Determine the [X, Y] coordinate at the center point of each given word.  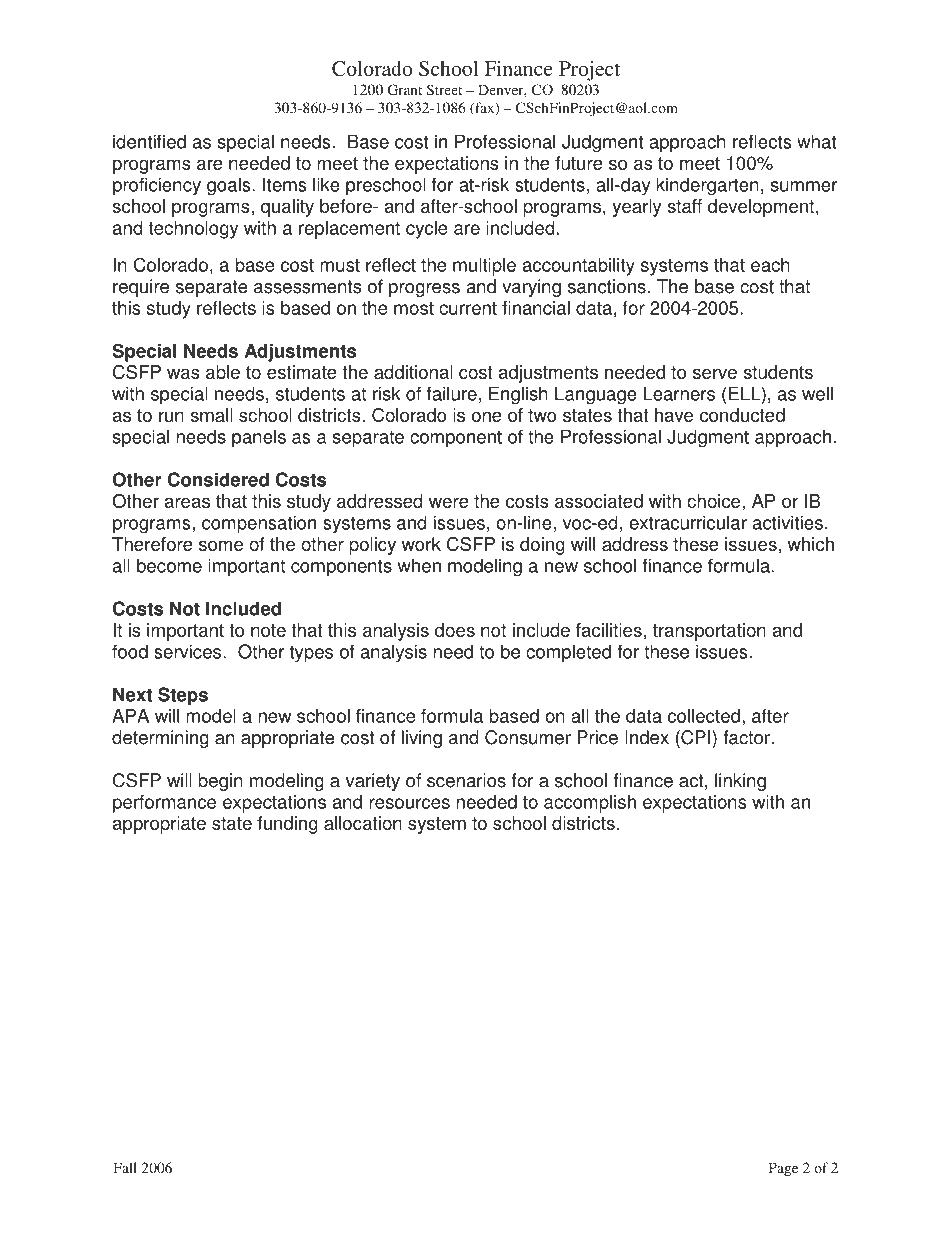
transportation [709, 632]
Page [783, 1169]
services [189, 651]
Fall [125, 1167]
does [455, 630]
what [816, 141]
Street [444, 89]
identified [149, 141]
